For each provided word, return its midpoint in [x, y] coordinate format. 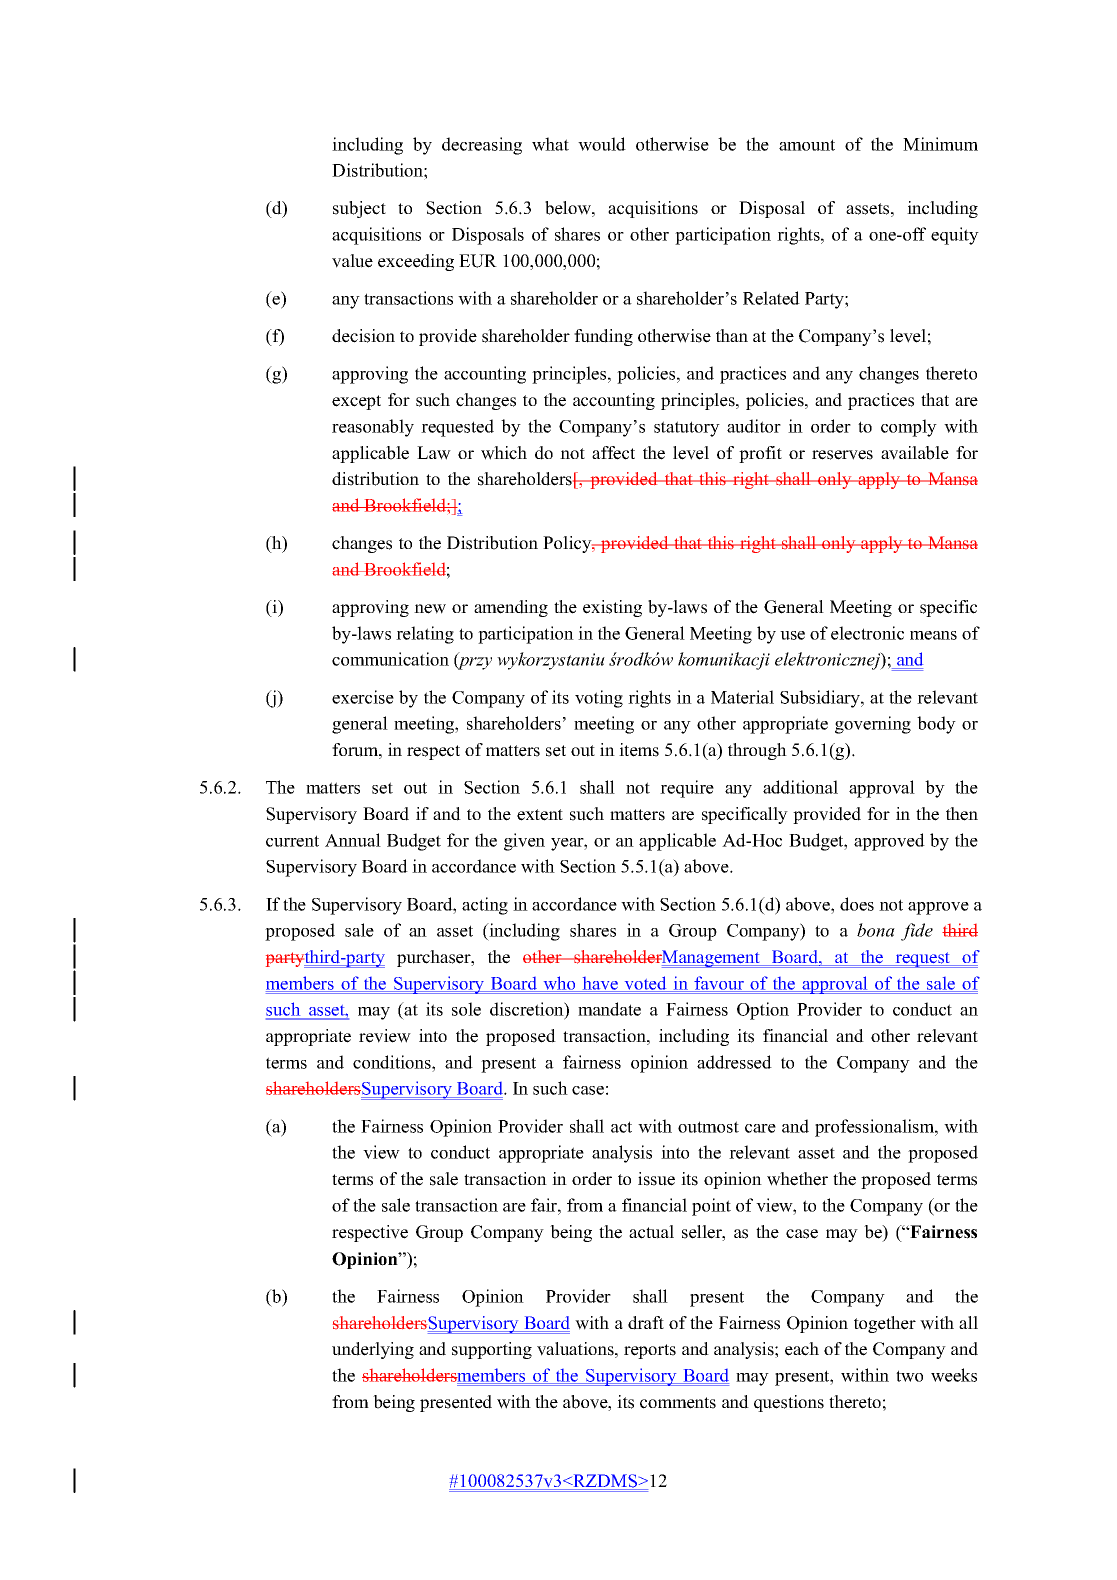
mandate [609, 1009]
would [602, 144]
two [909, 1376]
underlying [373, 1350]
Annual [353, 840]
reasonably [373, 428]
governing [873, 725]
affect [613, 453]
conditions [393, 1062]
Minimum [940, 144]
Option [763, 1011]
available [915, 453]
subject [359, 209]
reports [650, 1351]
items [639, 750]
